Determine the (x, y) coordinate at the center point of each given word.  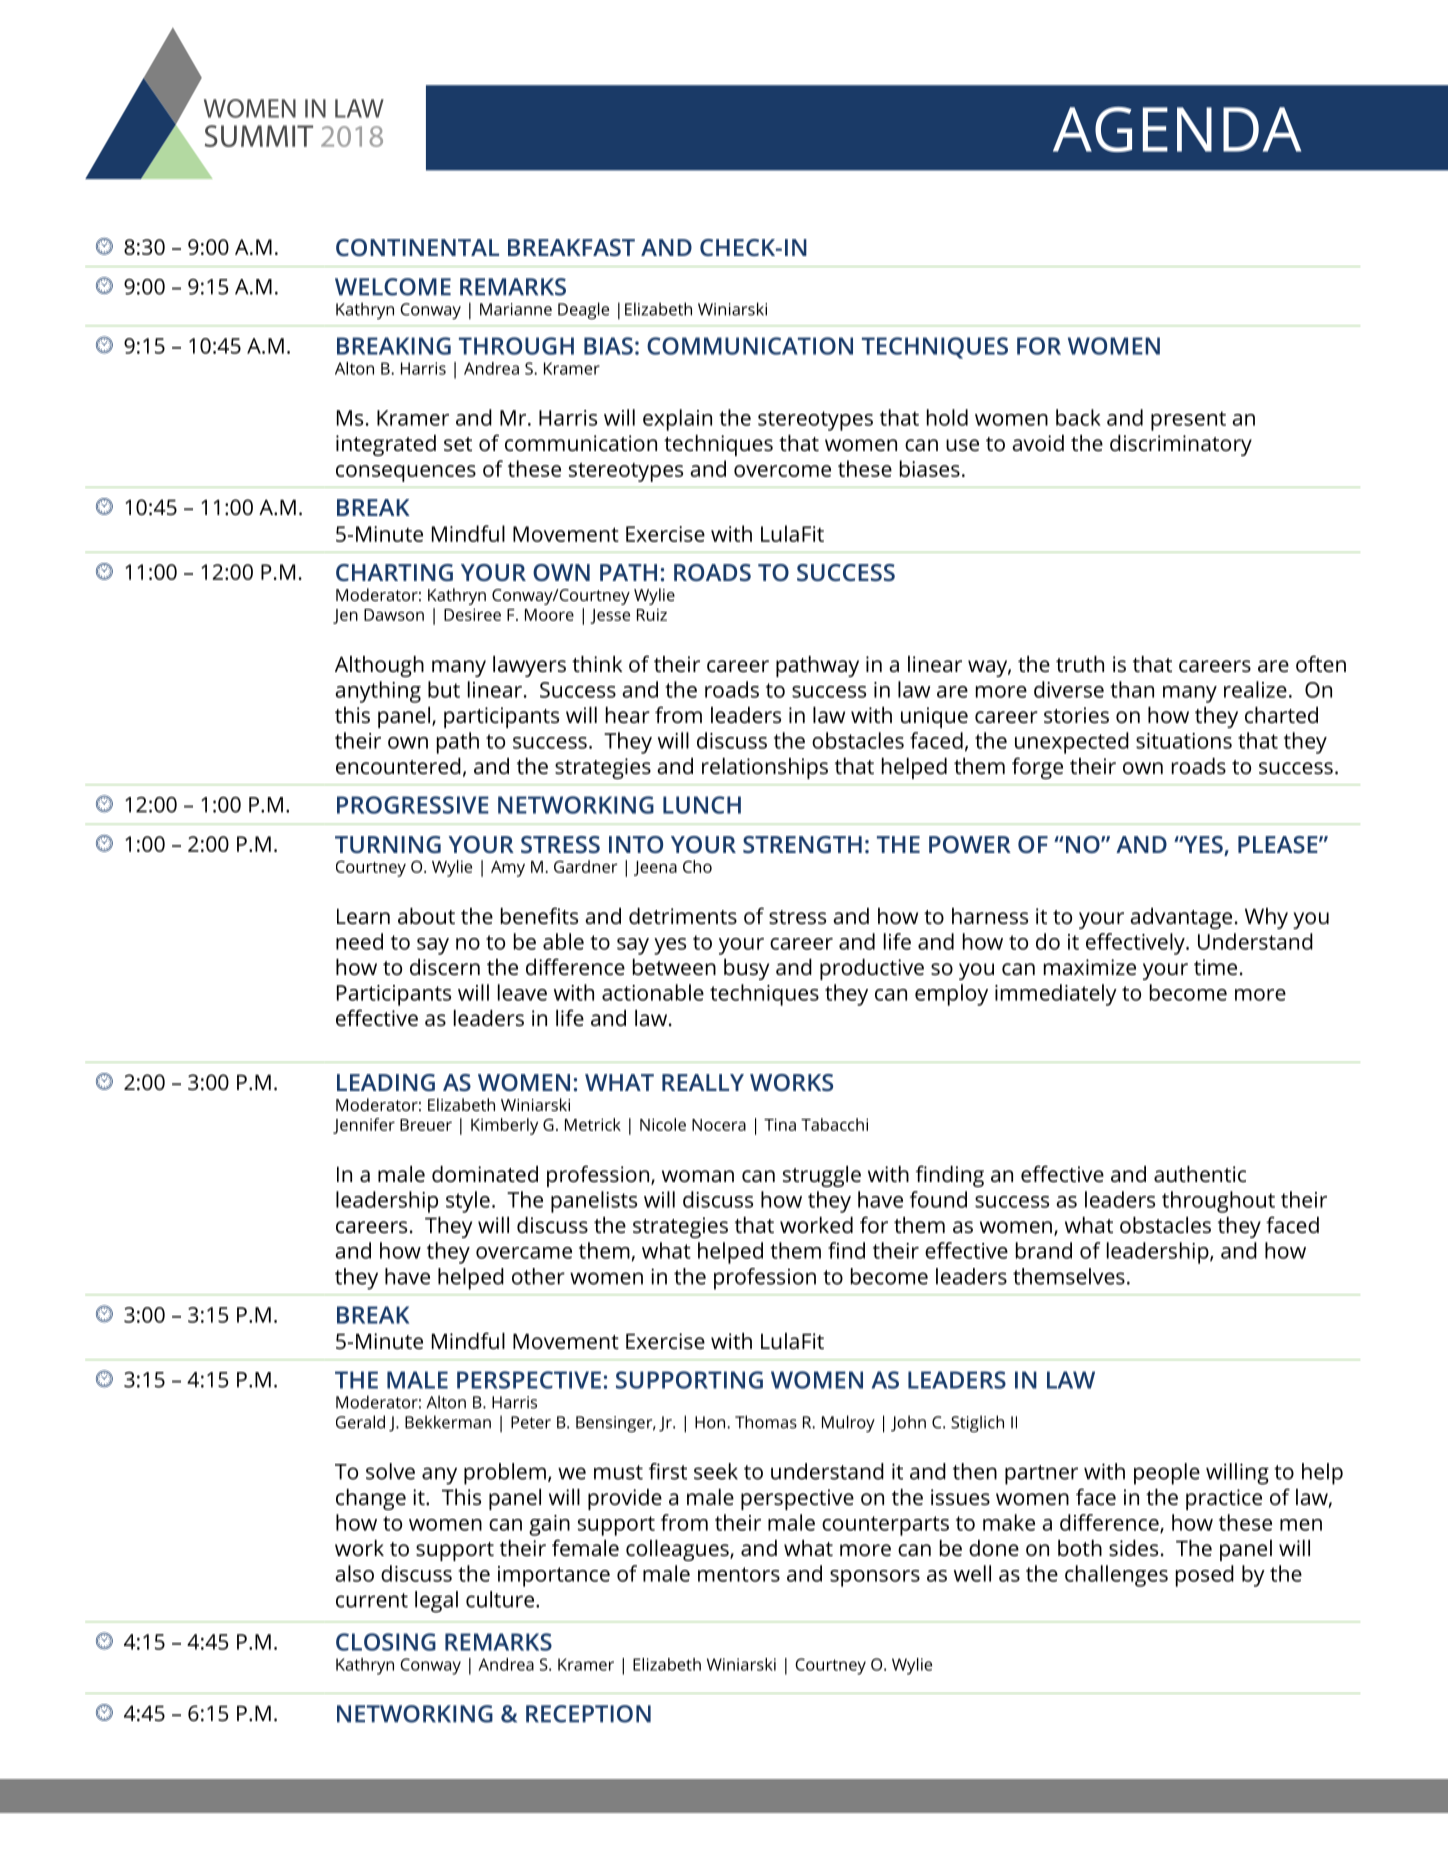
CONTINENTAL (417, 247)
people (1167, 1474)
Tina (780, 1124)
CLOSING (386, 1642)
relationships (765, 768)
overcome (782, 471)
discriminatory (1181, 445)
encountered (398, 766)
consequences (406, 473)
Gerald (360, 1422)
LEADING (386, 1082)
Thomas (766, 1422)
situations (1184, 741)
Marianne (516, 309)
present (1188, 421)
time (1215, 967)
